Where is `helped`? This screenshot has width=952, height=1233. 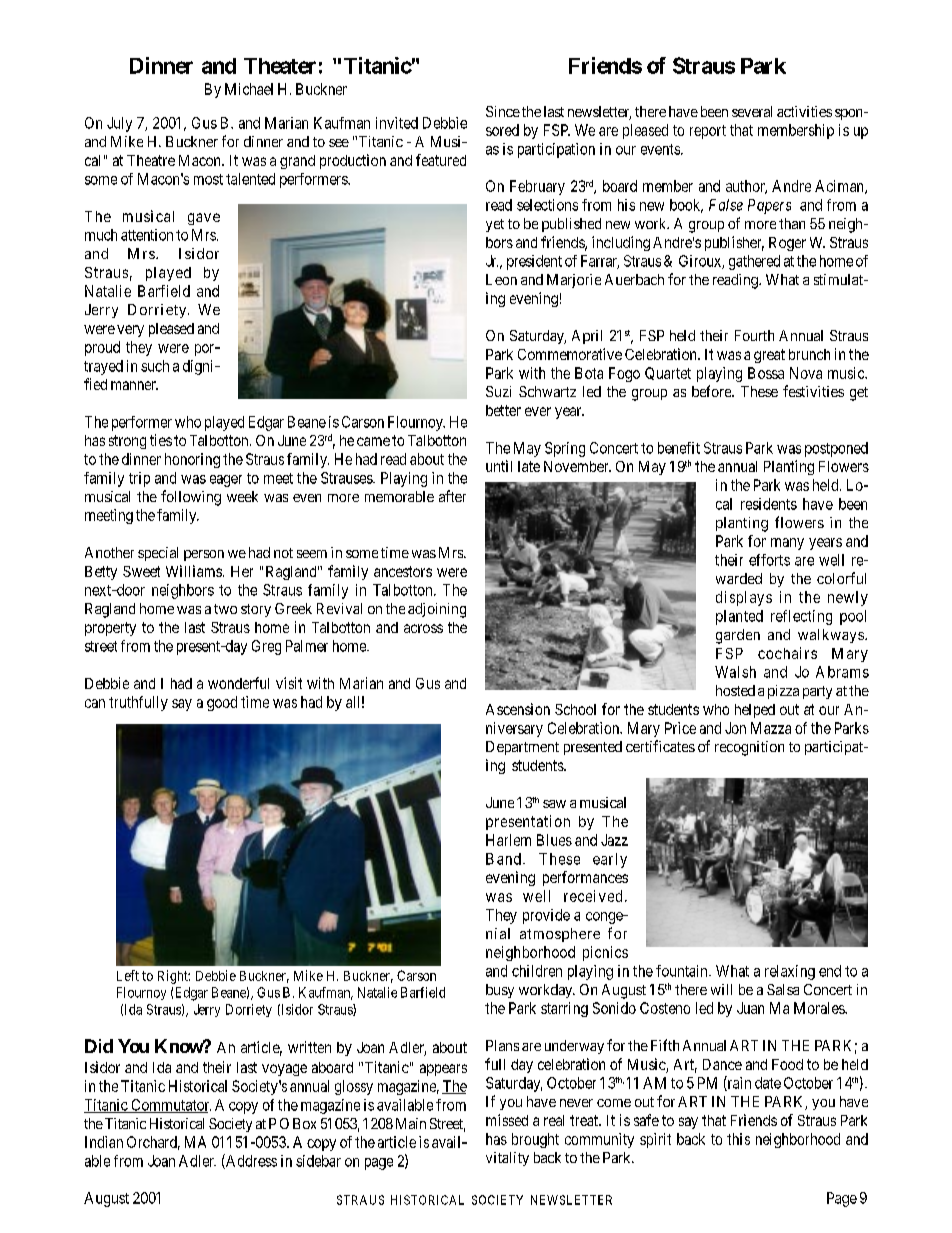
helped is located at coordinates (755, 711).
